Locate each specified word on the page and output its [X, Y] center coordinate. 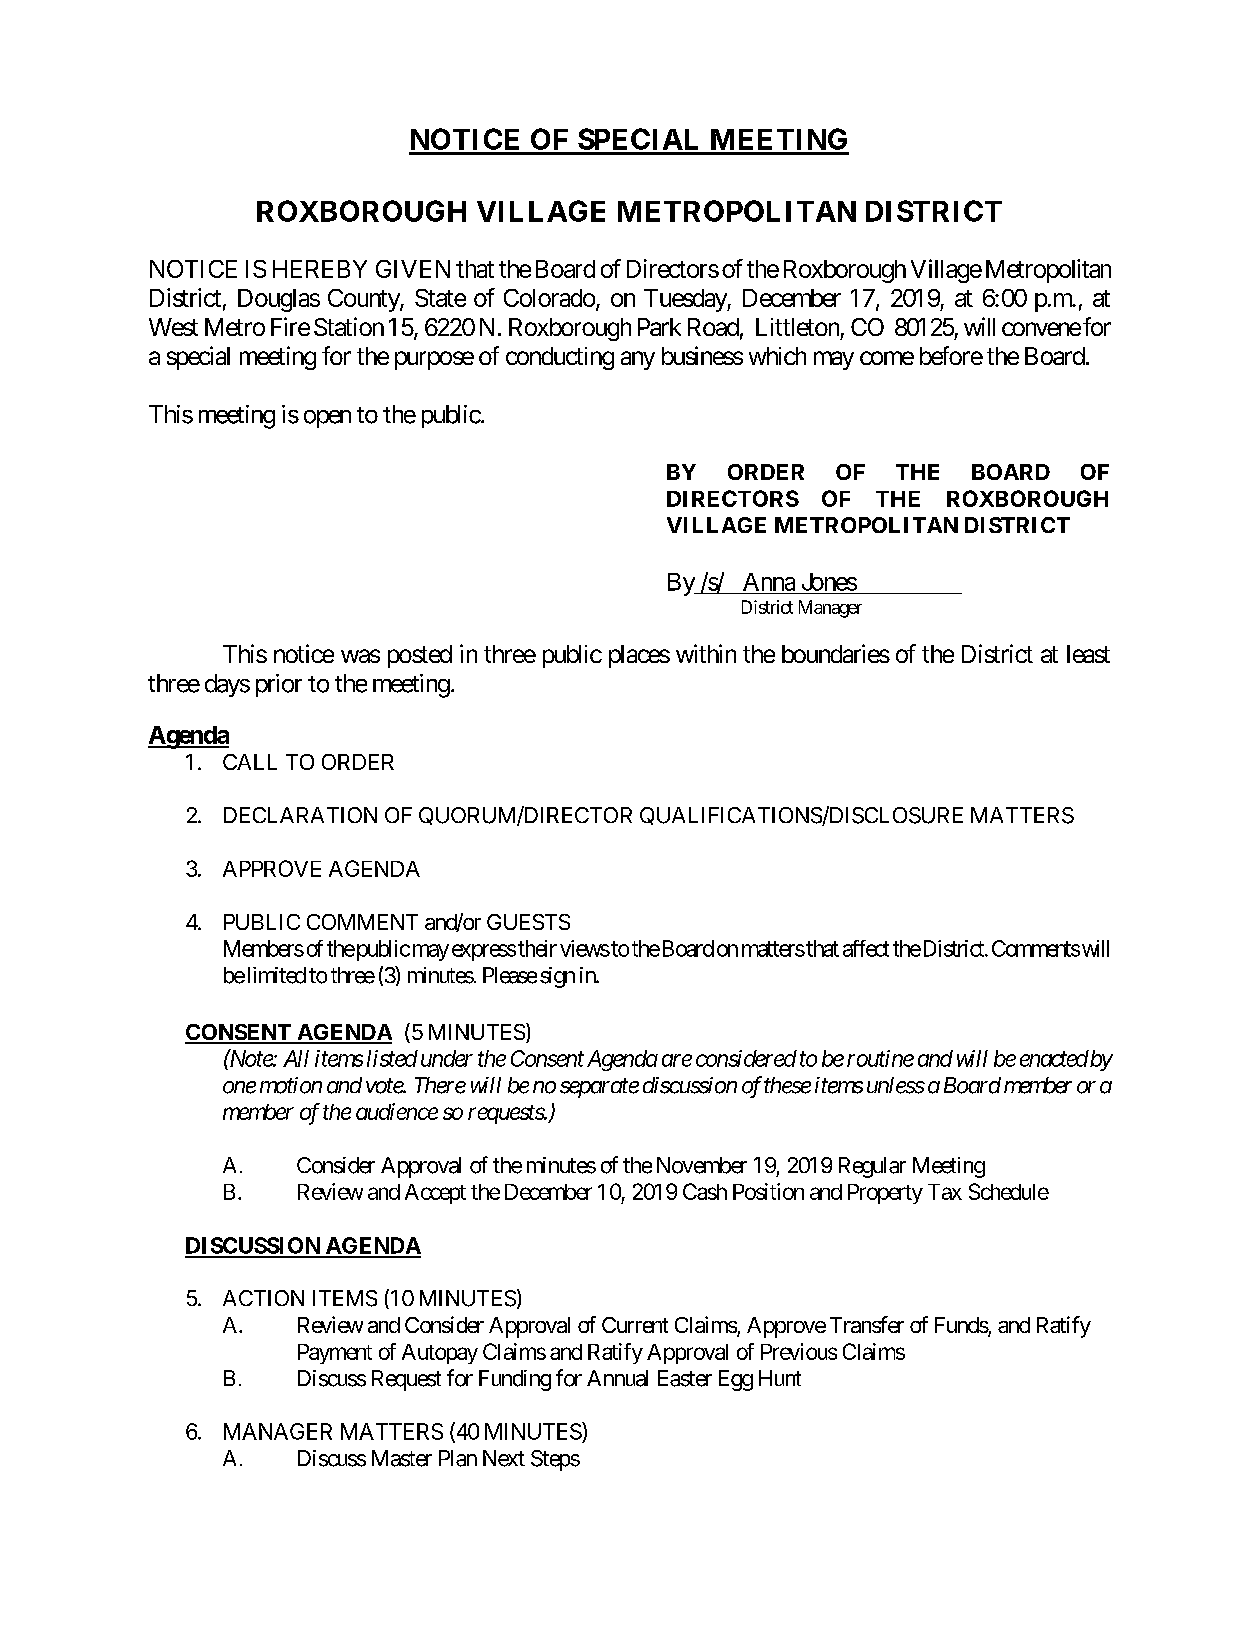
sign [557, 977]
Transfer [867, 1324]
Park [659, 327]
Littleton [797, 327]
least [1088, 654]
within [706, 653]
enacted [1054, 1058]
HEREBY [320, 269]
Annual [617, 1378]
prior [279, 685]
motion [291, 1085]
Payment [335, 1354]
